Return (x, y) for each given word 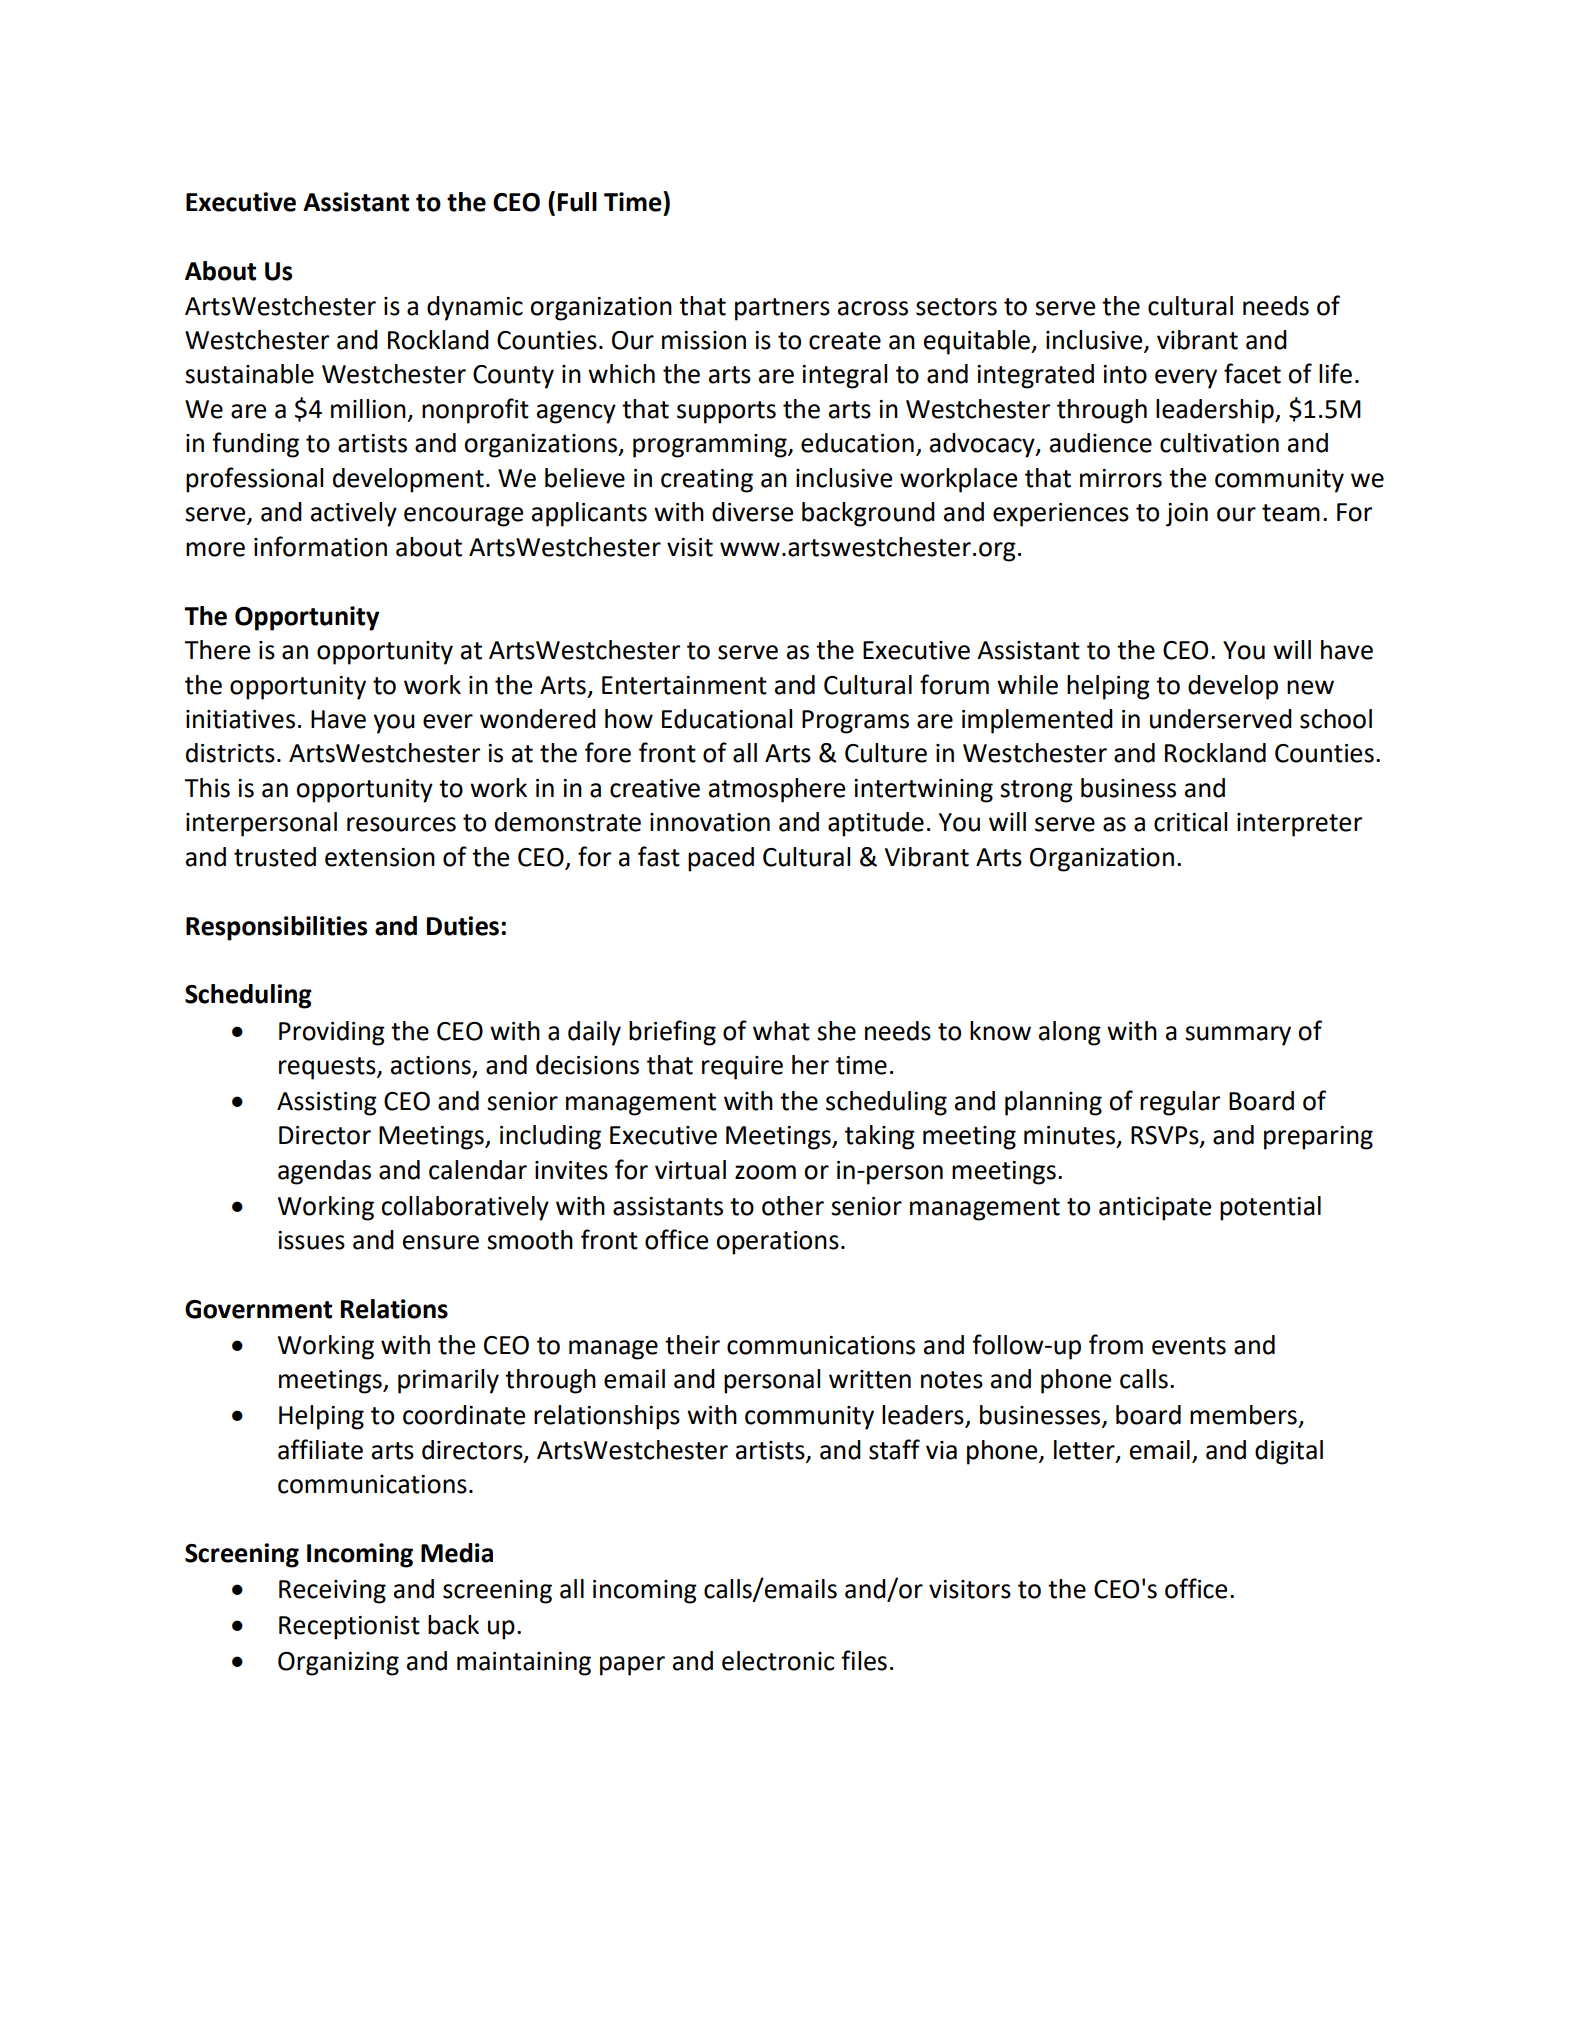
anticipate (1155, 1209)
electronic (778, 1661)
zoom (765, 1172)
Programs (855, 722)
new (1310, 687)
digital (1289, 1452)
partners (782, 309)
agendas (324, 1172)
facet (1252, 373)
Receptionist (349, 1628)
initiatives (240, 719)
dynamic (475, 308)
